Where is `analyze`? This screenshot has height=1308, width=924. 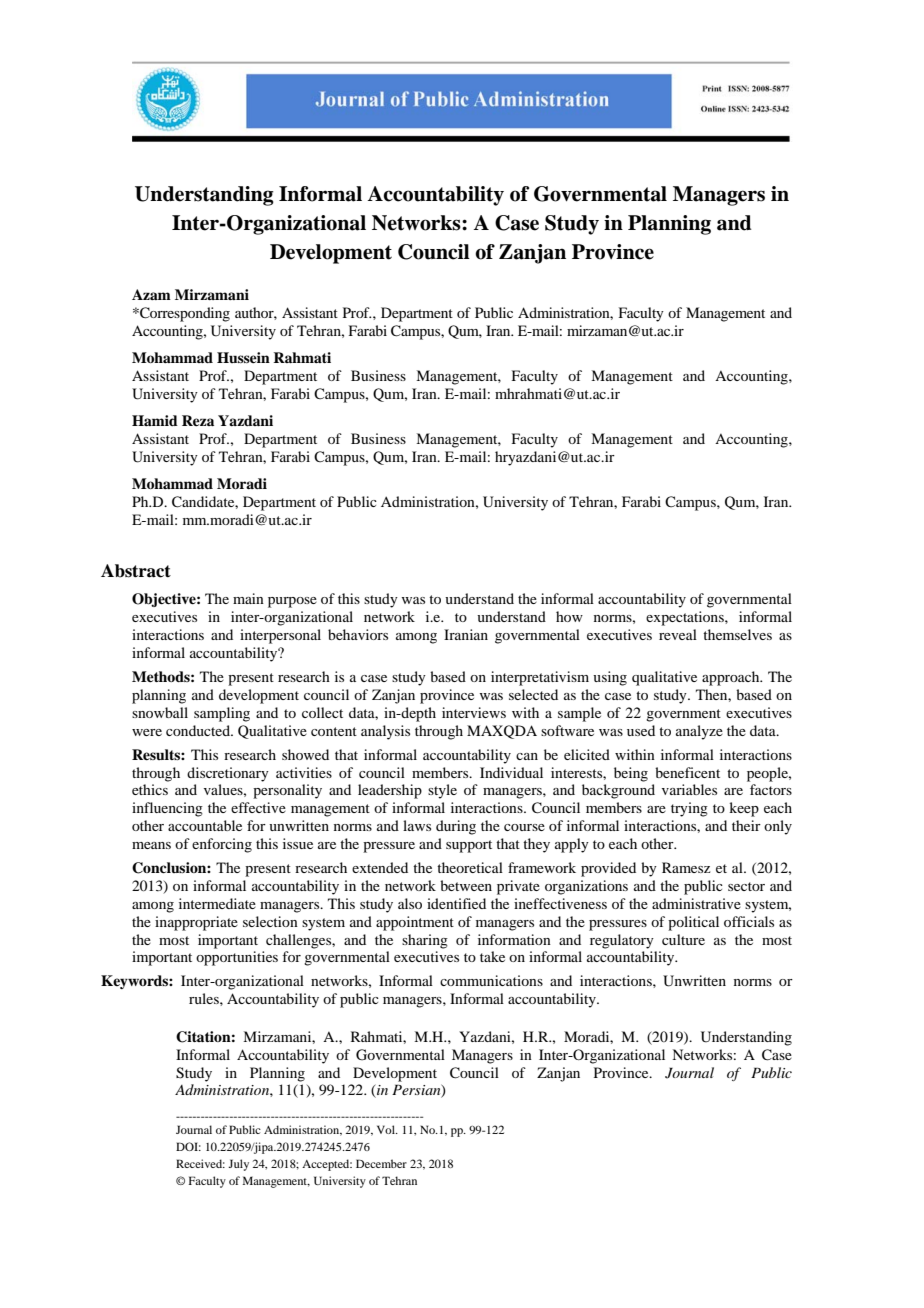
analyze is located at coordinates (699, 732).
